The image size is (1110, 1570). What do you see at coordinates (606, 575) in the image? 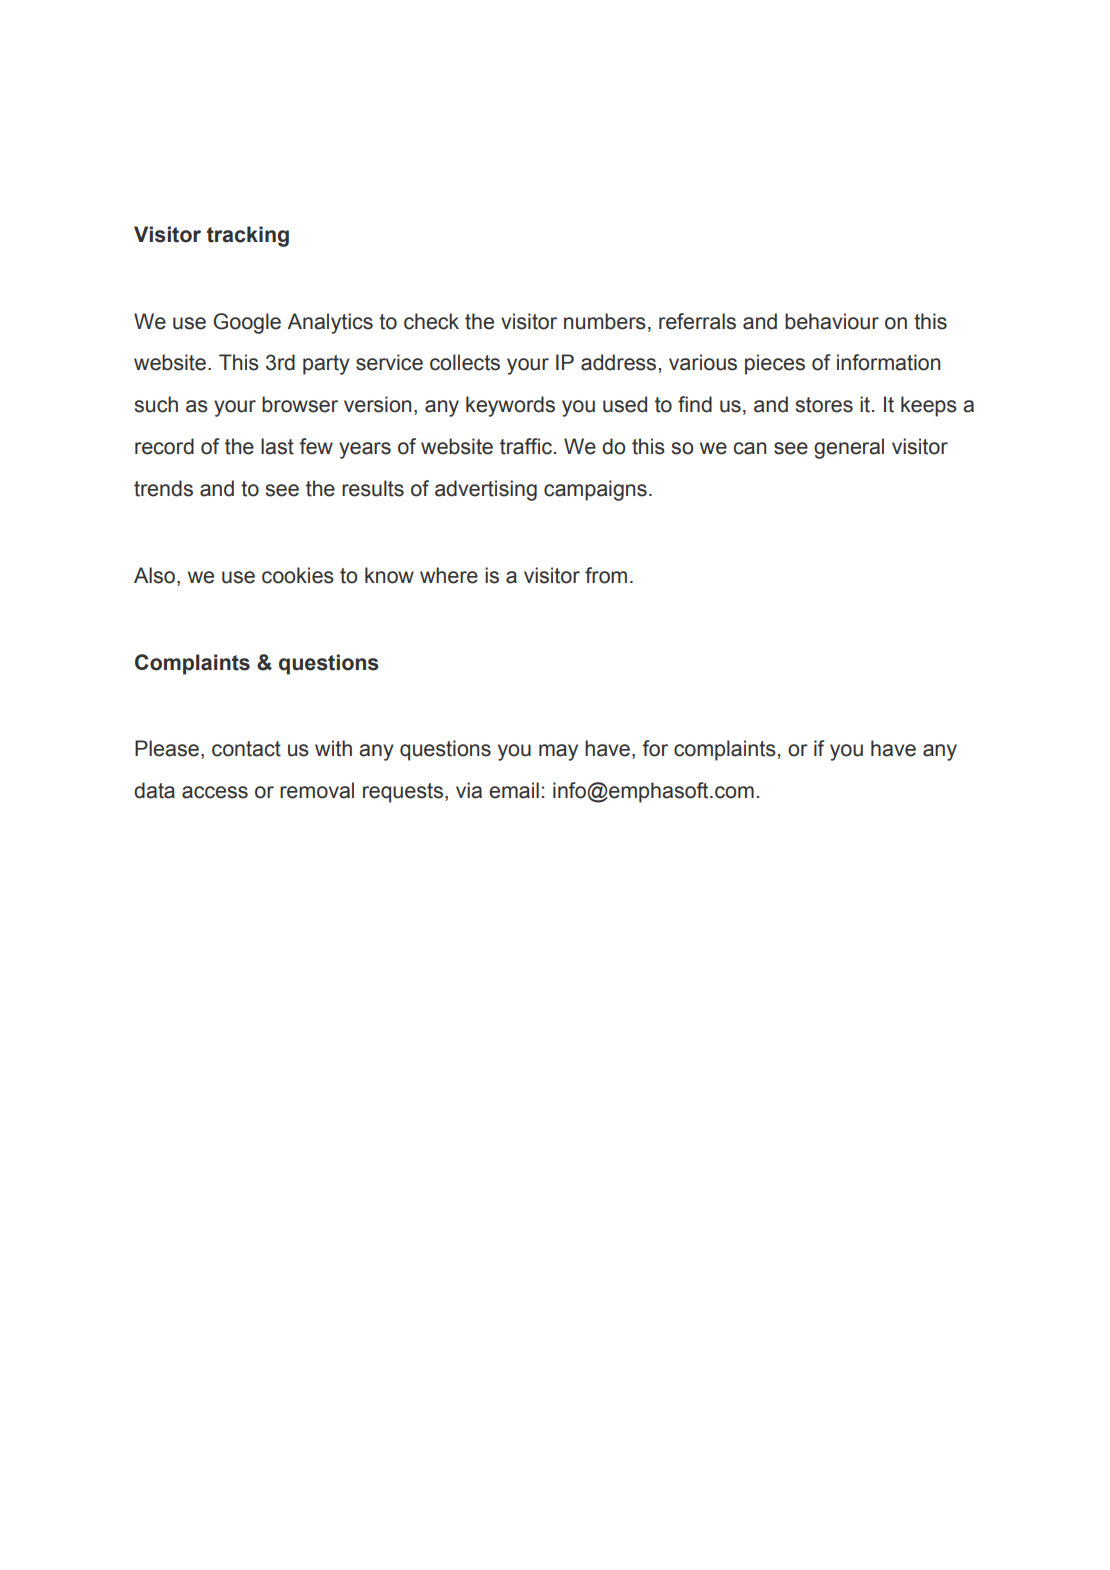
I see `from` at bounding box center [606, 575].
